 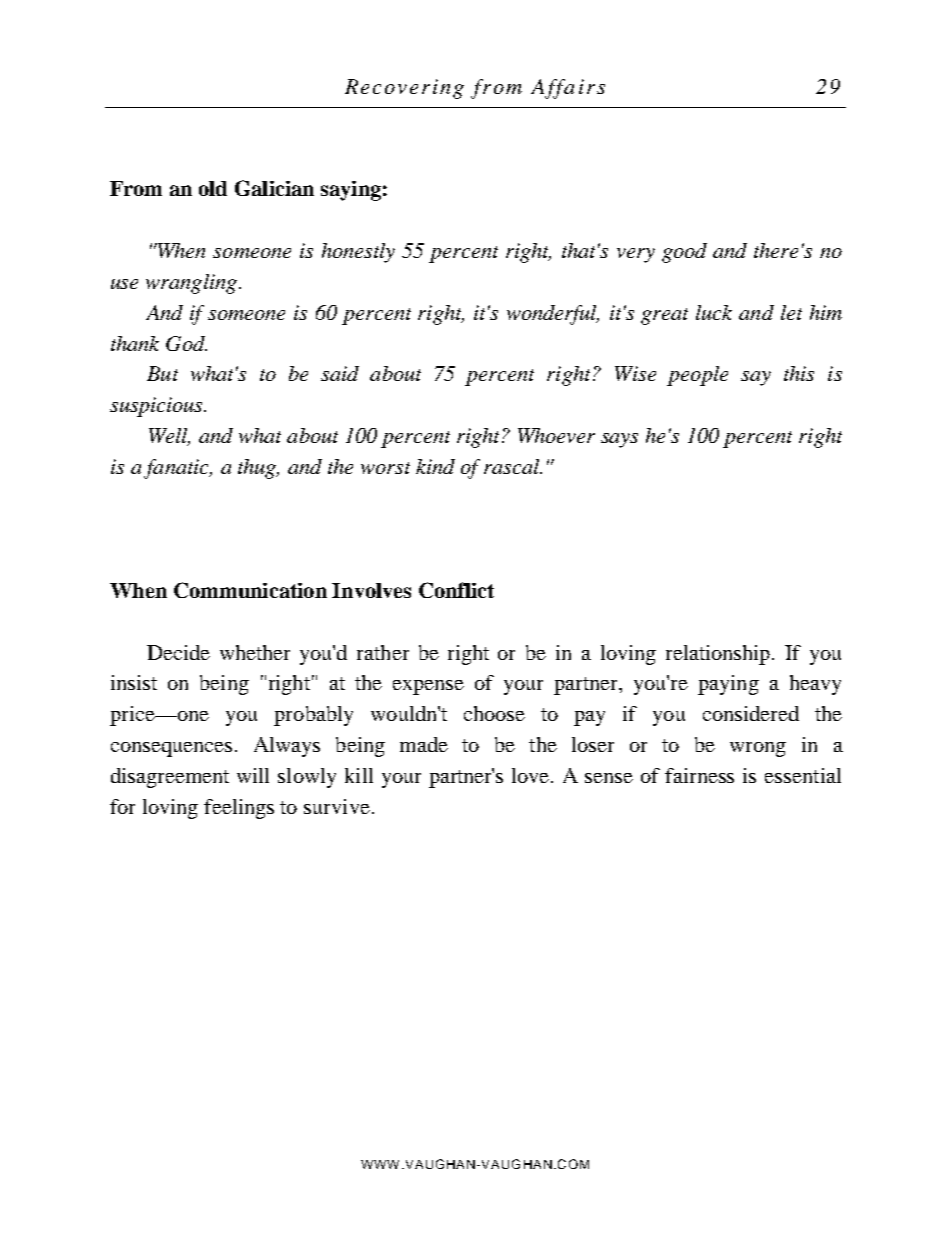 I want to click on disagreement, so click(x=170, y=778).
